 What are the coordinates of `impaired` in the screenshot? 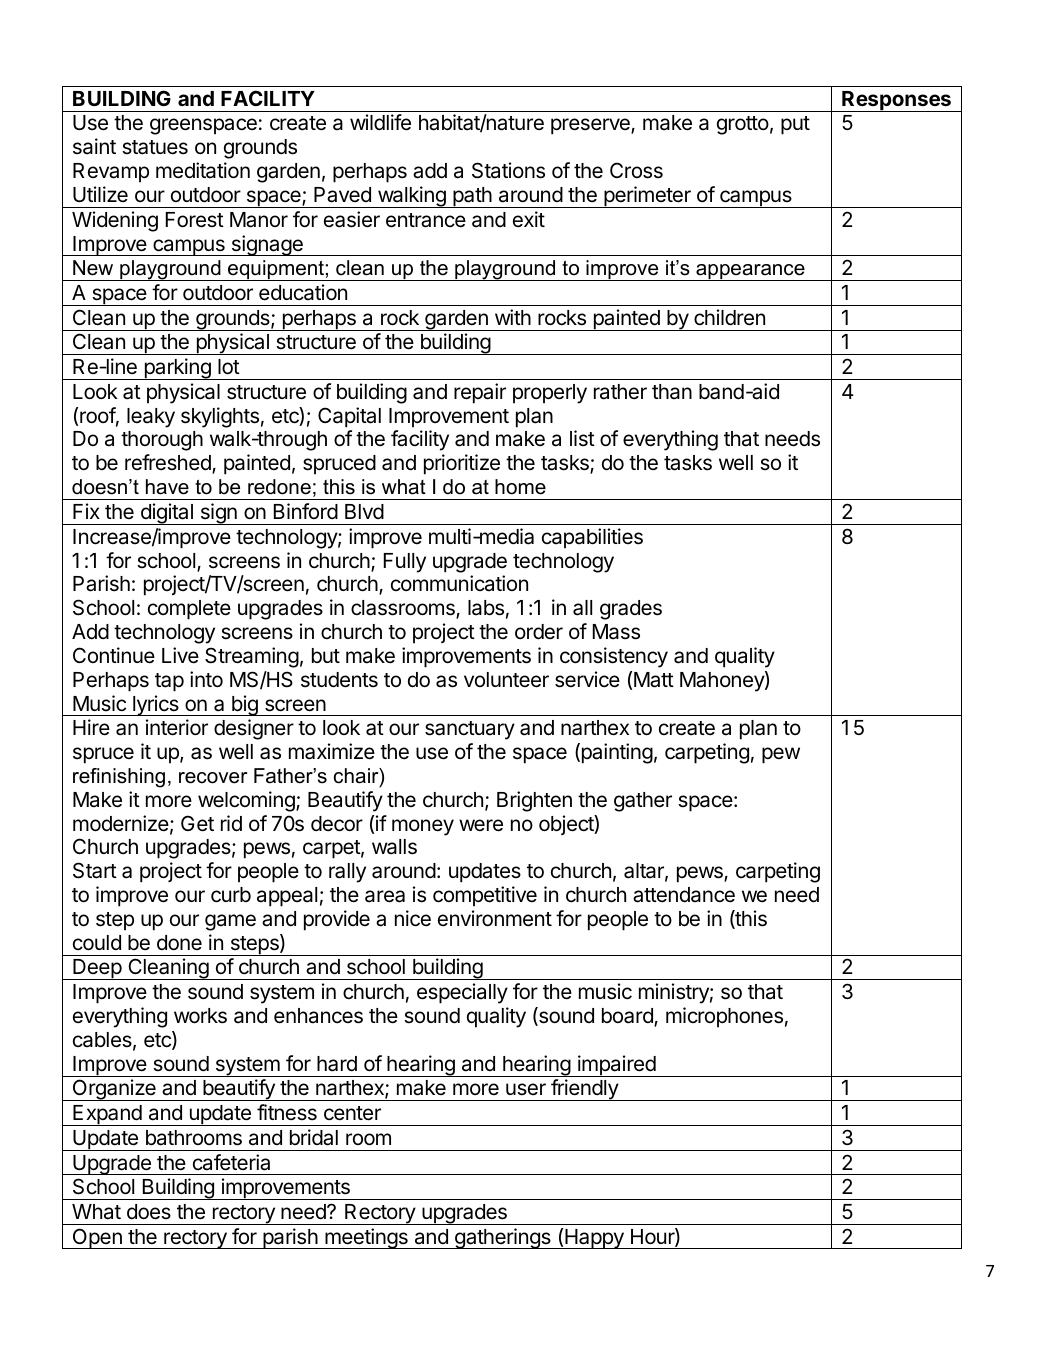 It's located at (616, 1066).
